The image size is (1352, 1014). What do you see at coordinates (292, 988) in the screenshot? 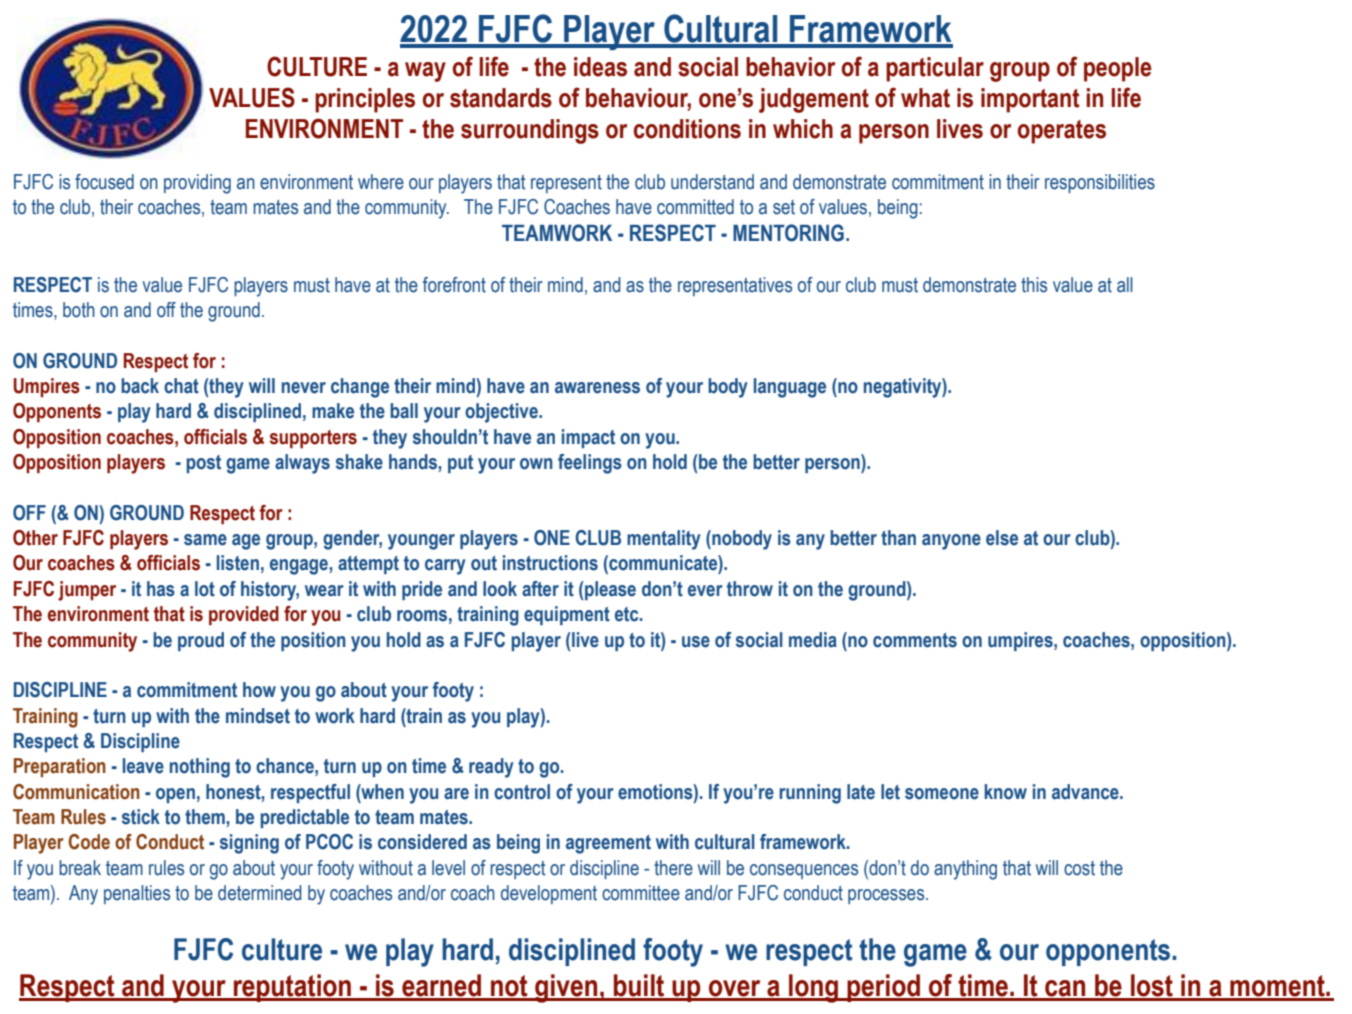
I see `reputation` at bounding box center [292, 988].
